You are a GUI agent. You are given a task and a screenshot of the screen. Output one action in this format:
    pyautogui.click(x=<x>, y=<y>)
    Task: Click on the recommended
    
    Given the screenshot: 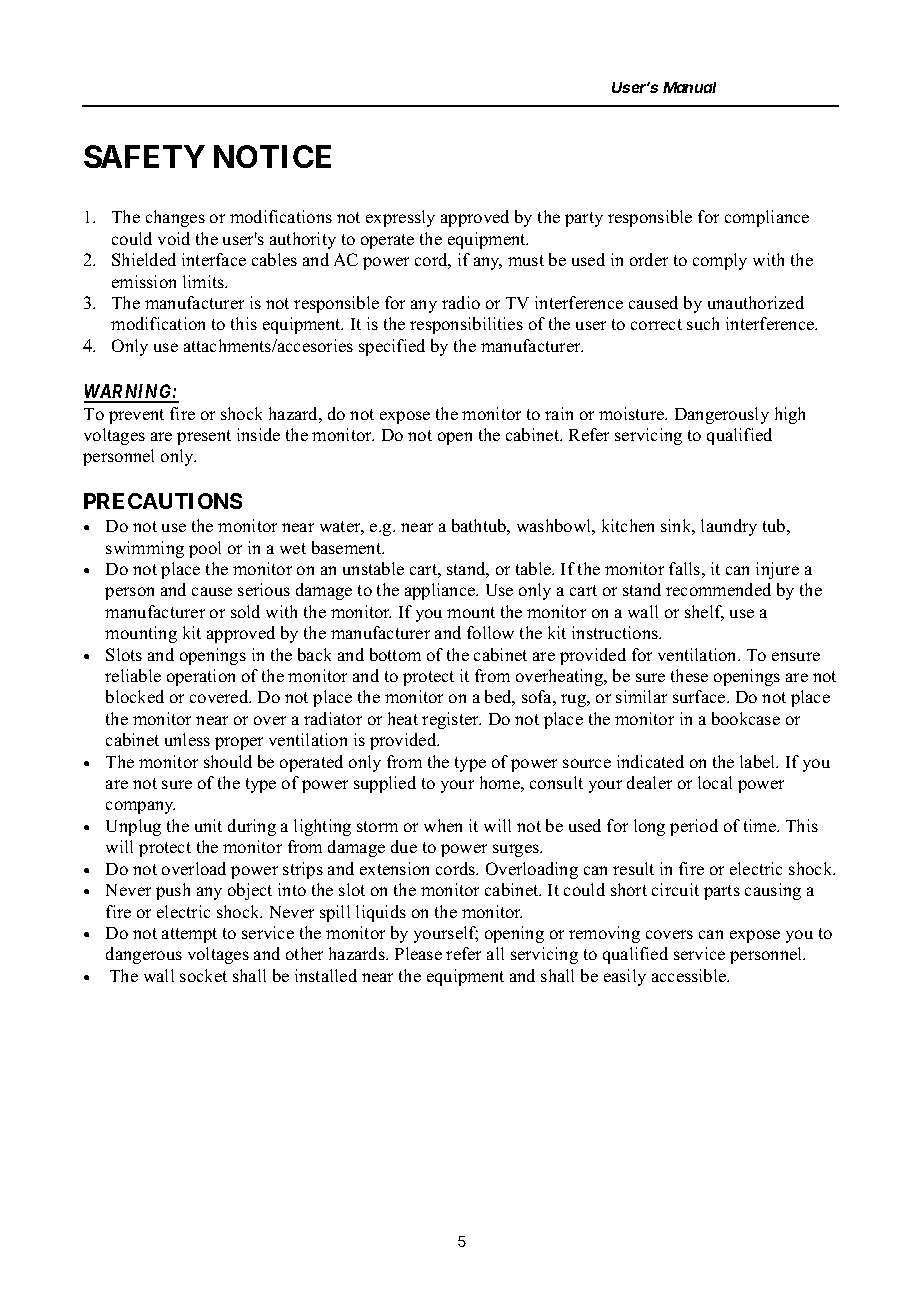 What is the action you would take?
    pyautogui.click(x=718, y=589)
